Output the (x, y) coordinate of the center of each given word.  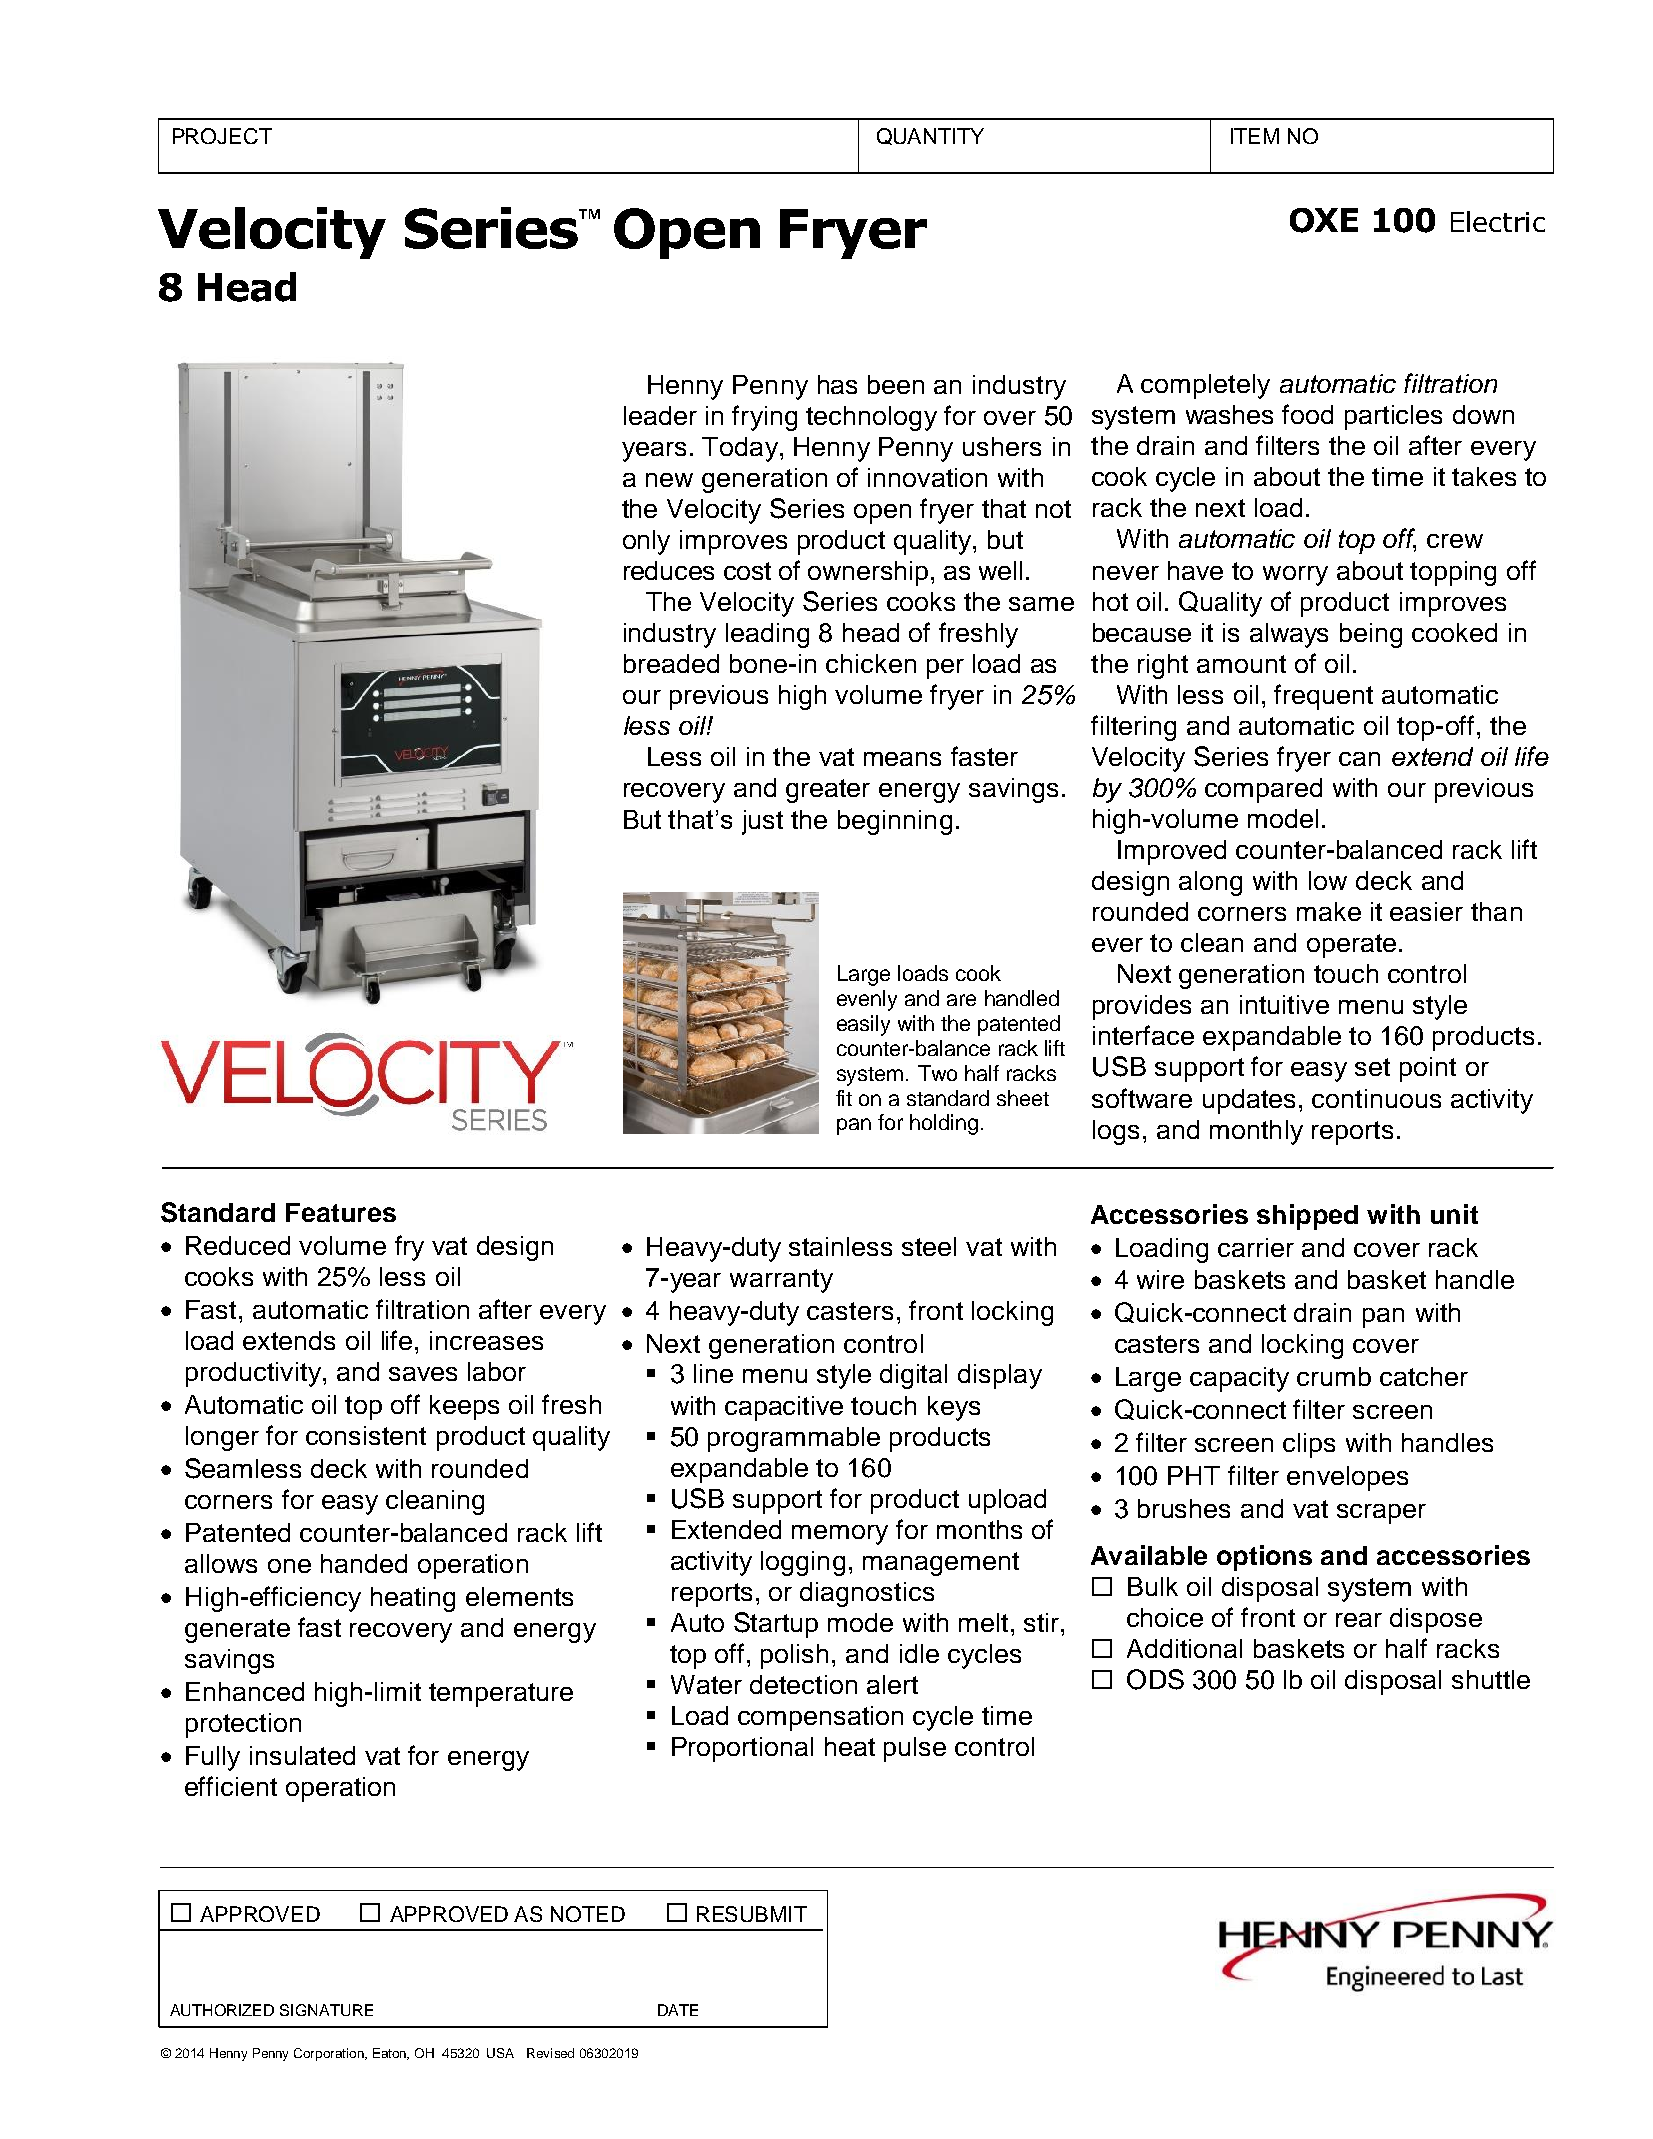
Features (341, 1212)
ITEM (1255, 136)
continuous (1376, 1098)
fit (844, 1098)
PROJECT (222, 136)
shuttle (1491, 1679)
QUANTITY (930, 136)
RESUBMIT (752, 1914)
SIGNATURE (326, 2010)
